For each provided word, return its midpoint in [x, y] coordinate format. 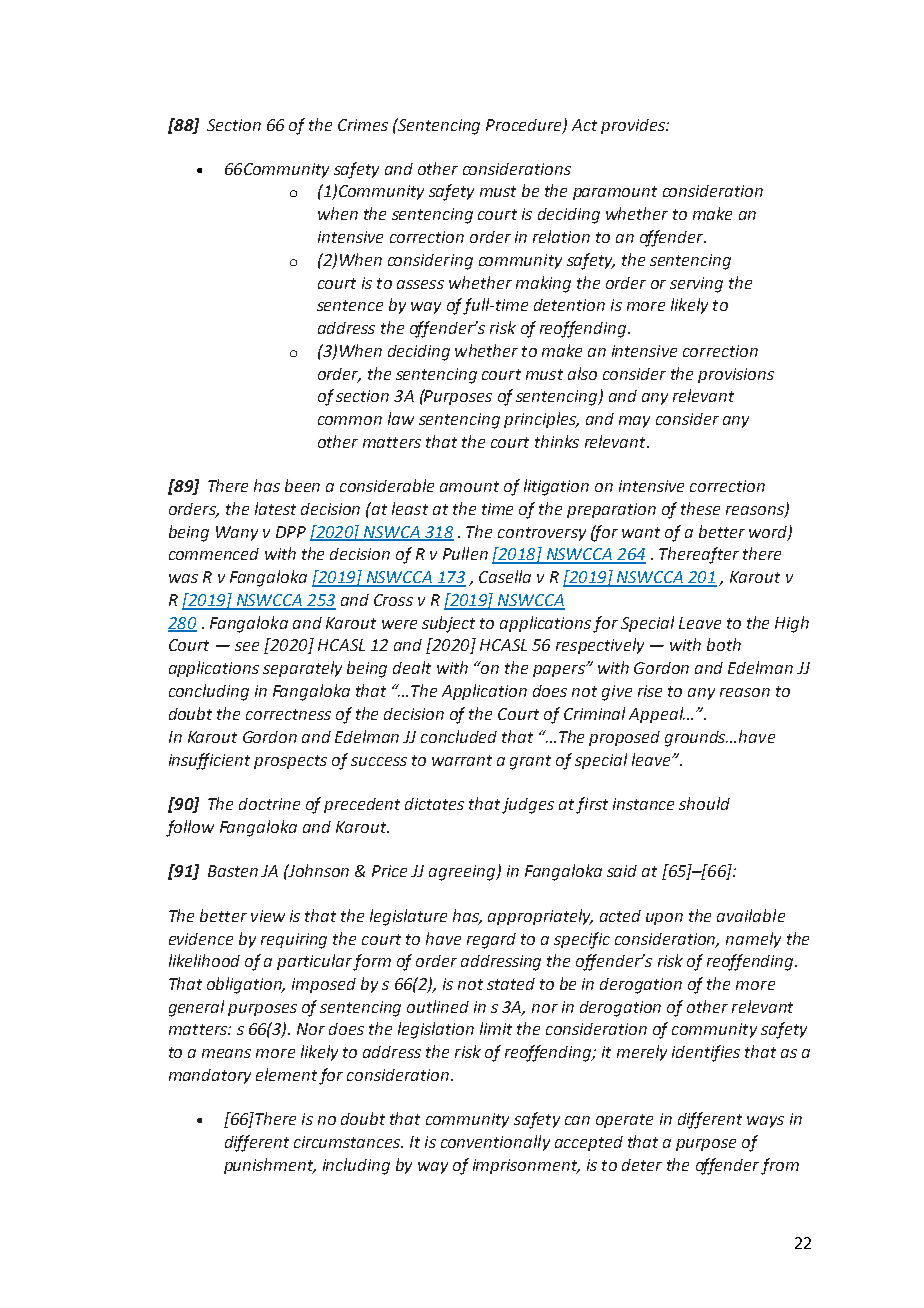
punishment [270, 1166]
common [350, 420]
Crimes [363, 125]
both [724, 644]
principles [541, 420]
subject [448, 624]
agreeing [463, 873]
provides [634, 126]
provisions [736, 375]
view [268, 916]
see [247, 646]
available [751, 915]
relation [561, 236]
